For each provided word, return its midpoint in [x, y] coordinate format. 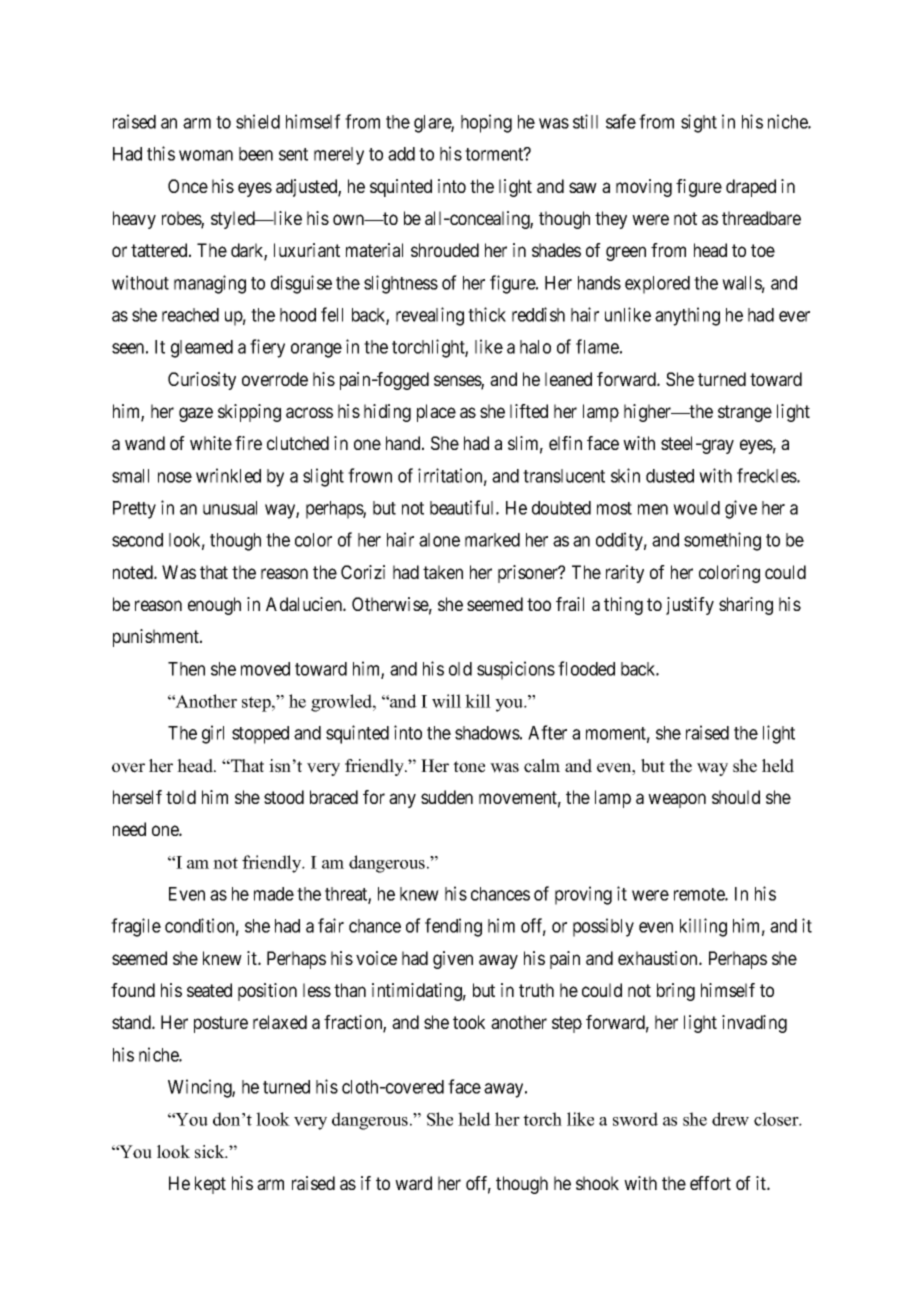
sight [699, 123]
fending [453, 927]
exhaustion [659, 958]
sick [211, 1152]
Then [186, 669]
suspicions [516, 670]
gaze [196, 414]
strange [745, 413]
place [436, 413]
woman [206, 155]
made [274, 894]
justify [690, 606]
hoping [486, 123]
